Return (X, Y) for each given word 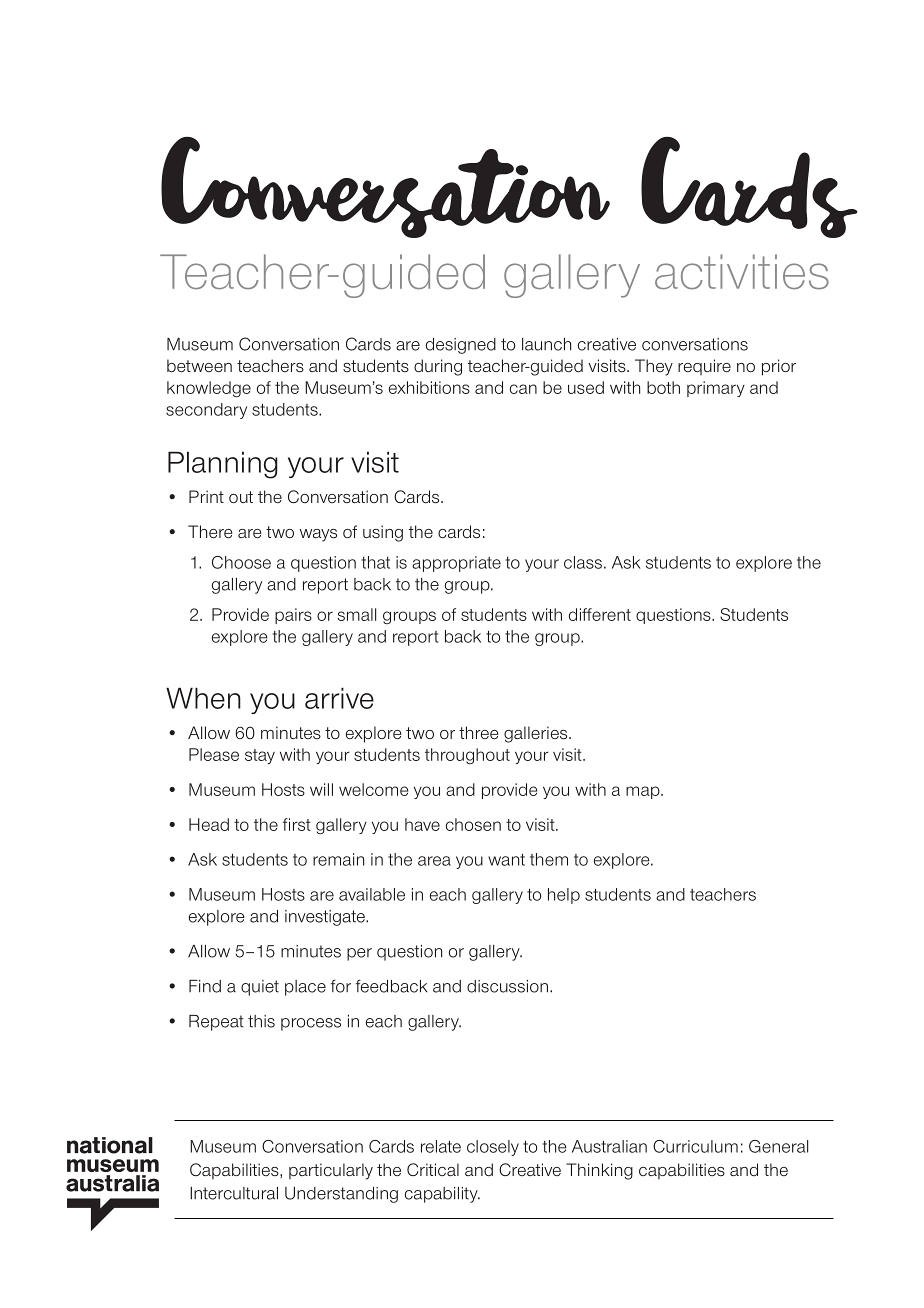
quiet (260, 988)
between (199, 366)
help (564, 896)
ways (318, 535)
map (644, 792)
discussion (509, 986)
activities (742, 272)
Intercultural (234, 1193)
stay (260, 756)
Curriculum (695, 1146)
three (479, 733)
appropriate (456, 564)
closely (493, 1148)
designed (461, 346)
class (583, 562)
